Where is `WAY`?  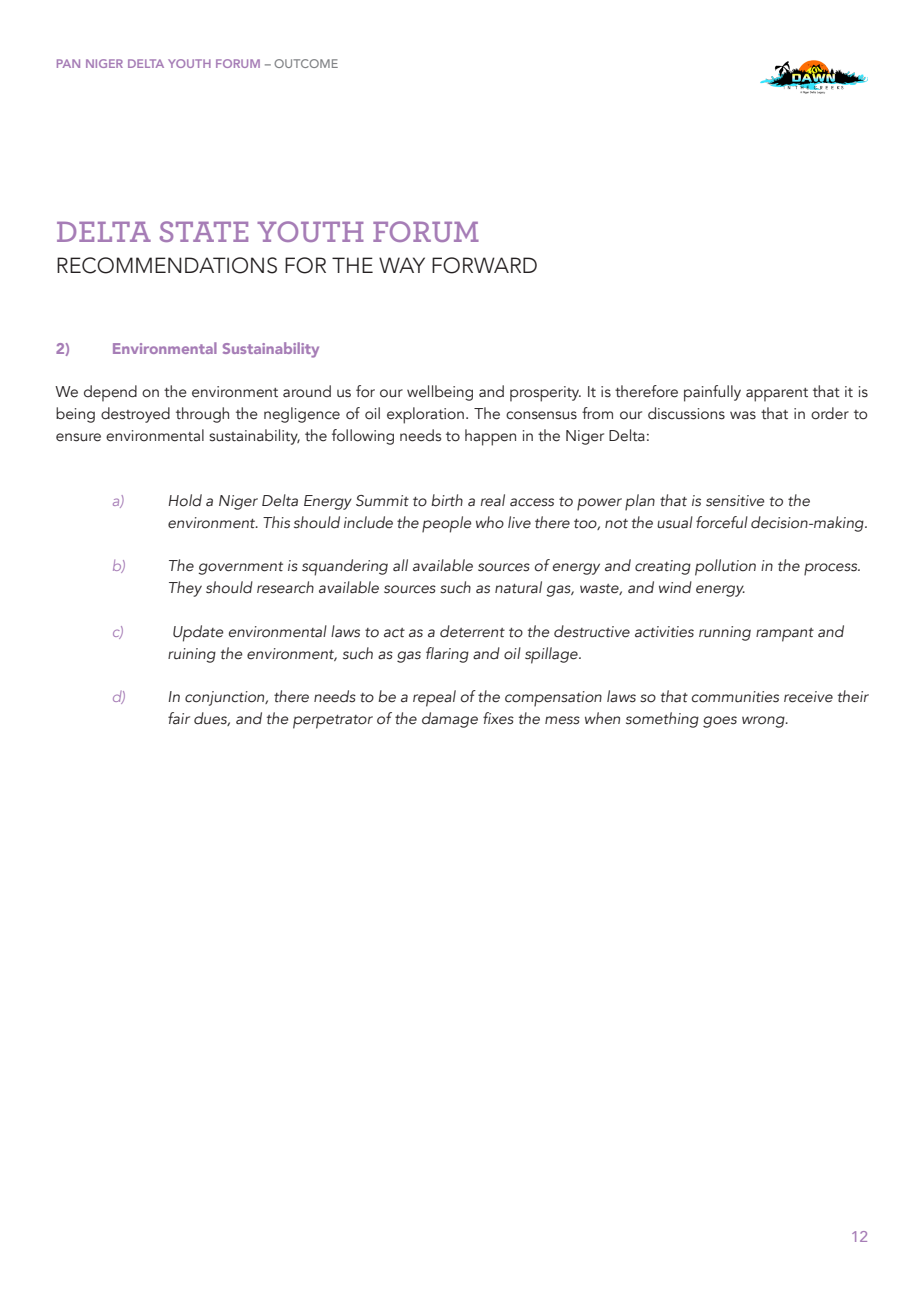 WAY is located at coordinates (402, 265).
